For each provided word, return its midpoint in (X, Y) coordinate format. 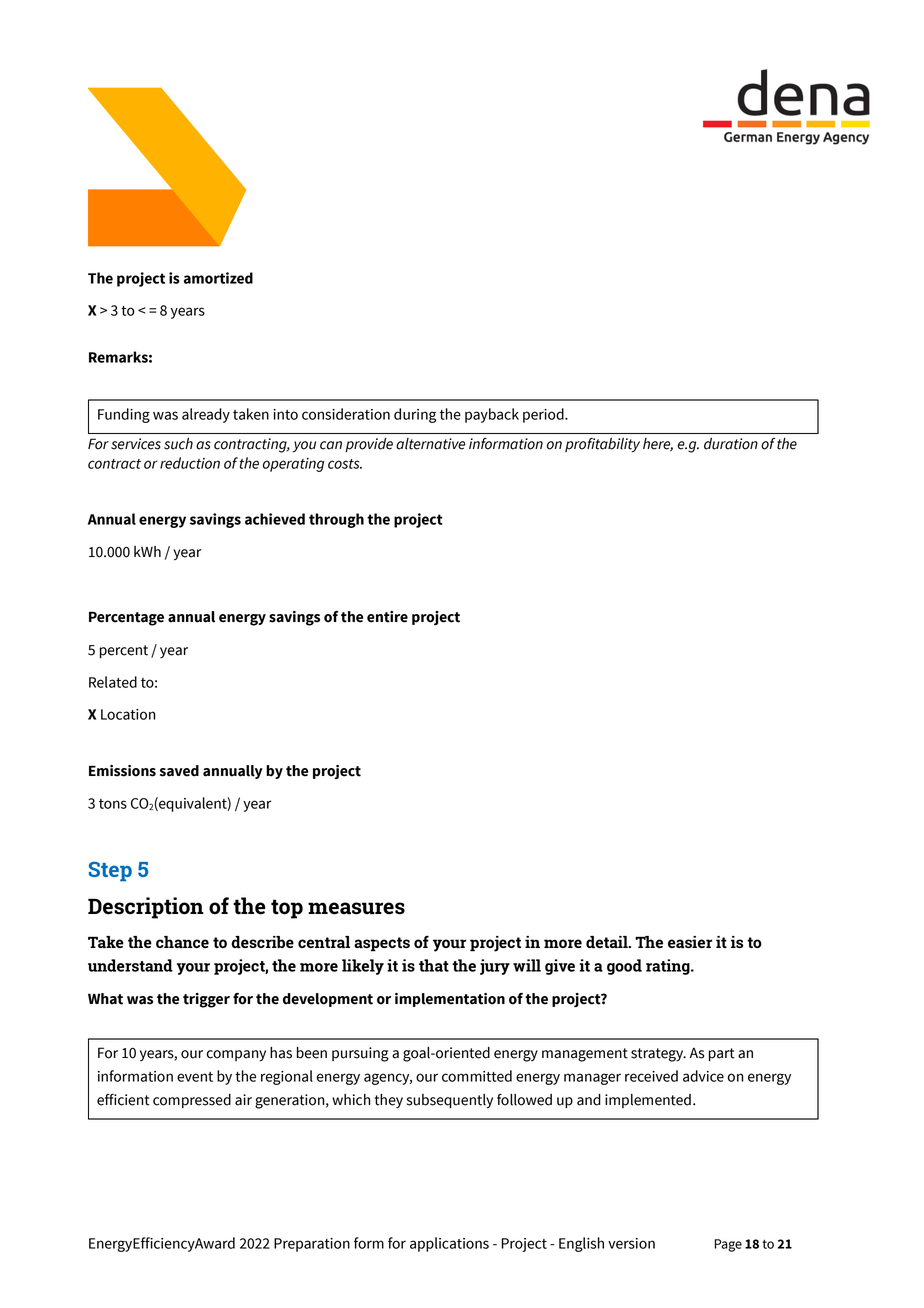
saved (179, 771)
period (544, 415)
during (415, 415)
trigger (206, 1000)
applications (449, 1244)
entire (387, 617)
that (434, 965)
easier (690, 942)
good (624, 967)
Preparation (312, 1245)
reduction (190, 463)
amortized (218, 278)
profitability (602, 445)
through (336, 520)
